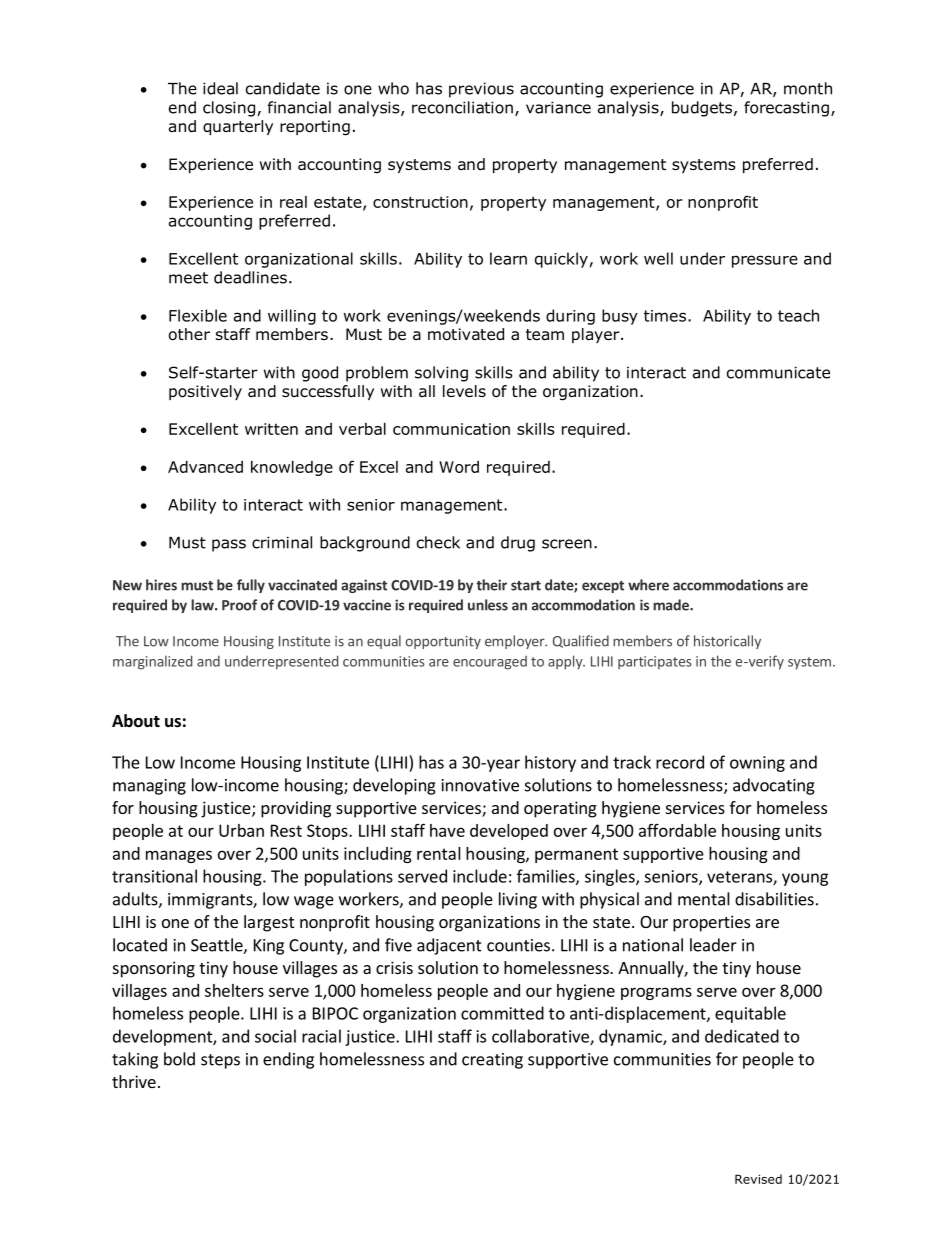 This document has height=1233, width=952. I want to click on closing, so click(230, 109).
